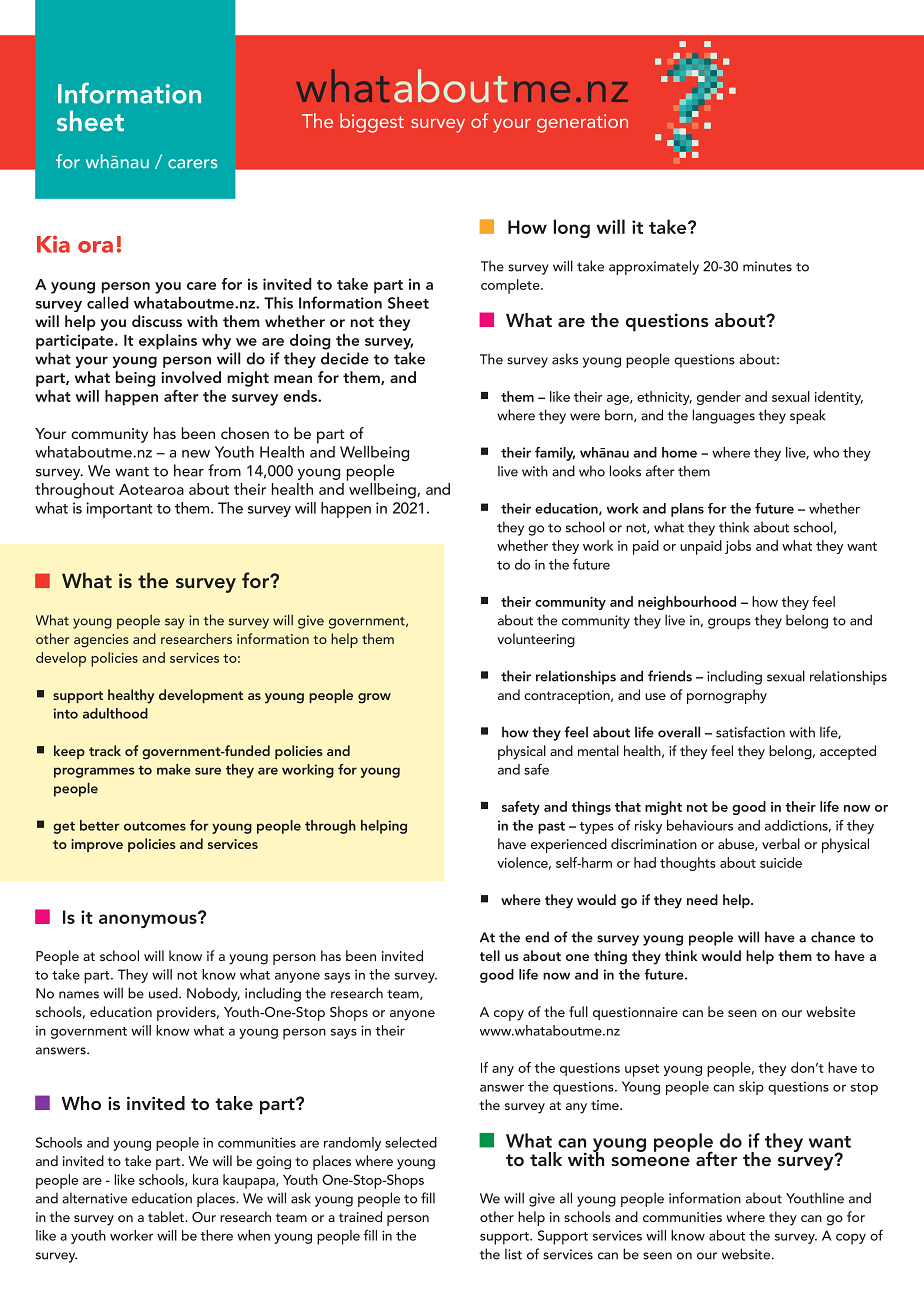  What do you see at coordinates (555, 454) in the screenshot?
I see `family` at bounding box center [555, 454].
